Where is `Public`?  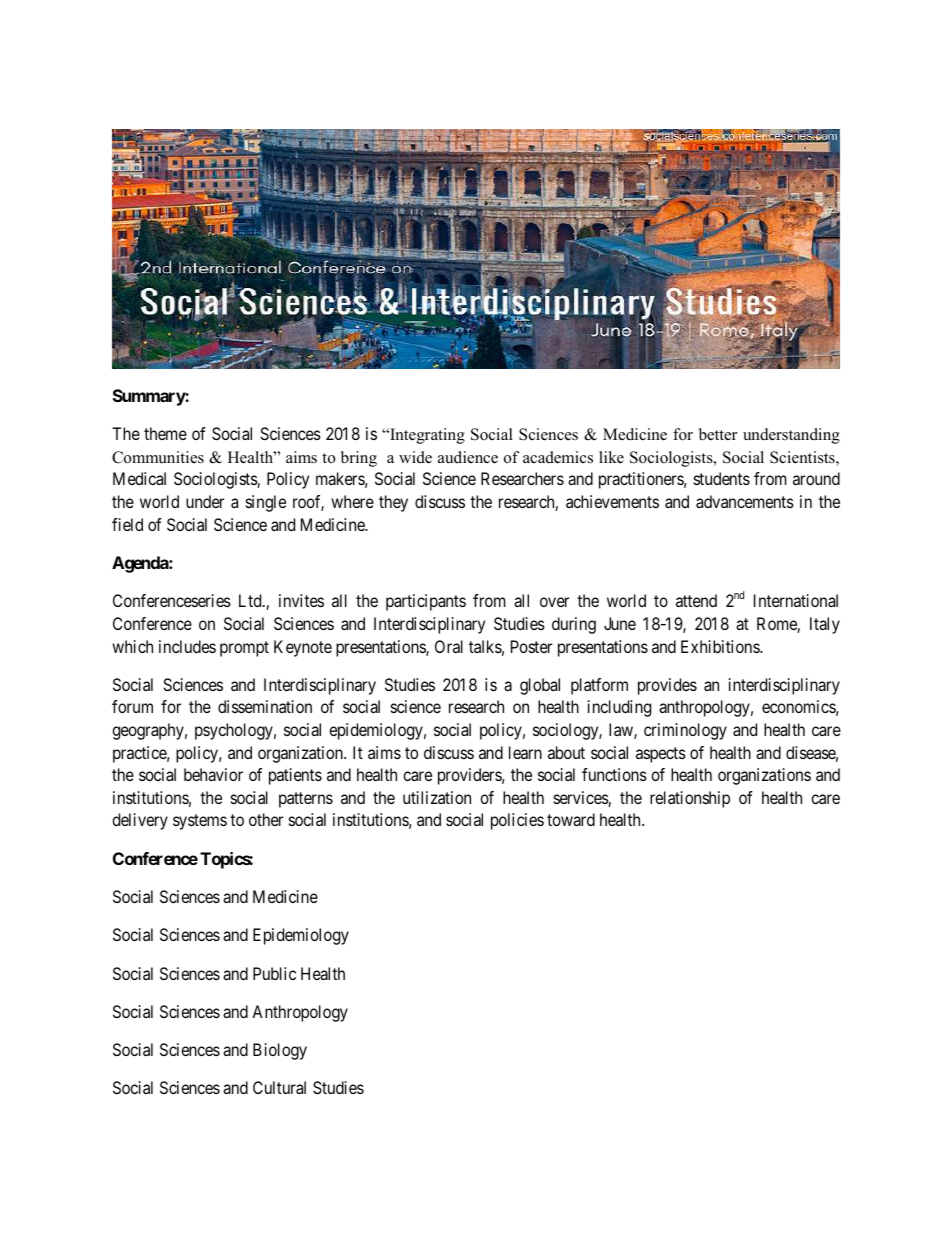
Public is located at coordinates (274, 973).
